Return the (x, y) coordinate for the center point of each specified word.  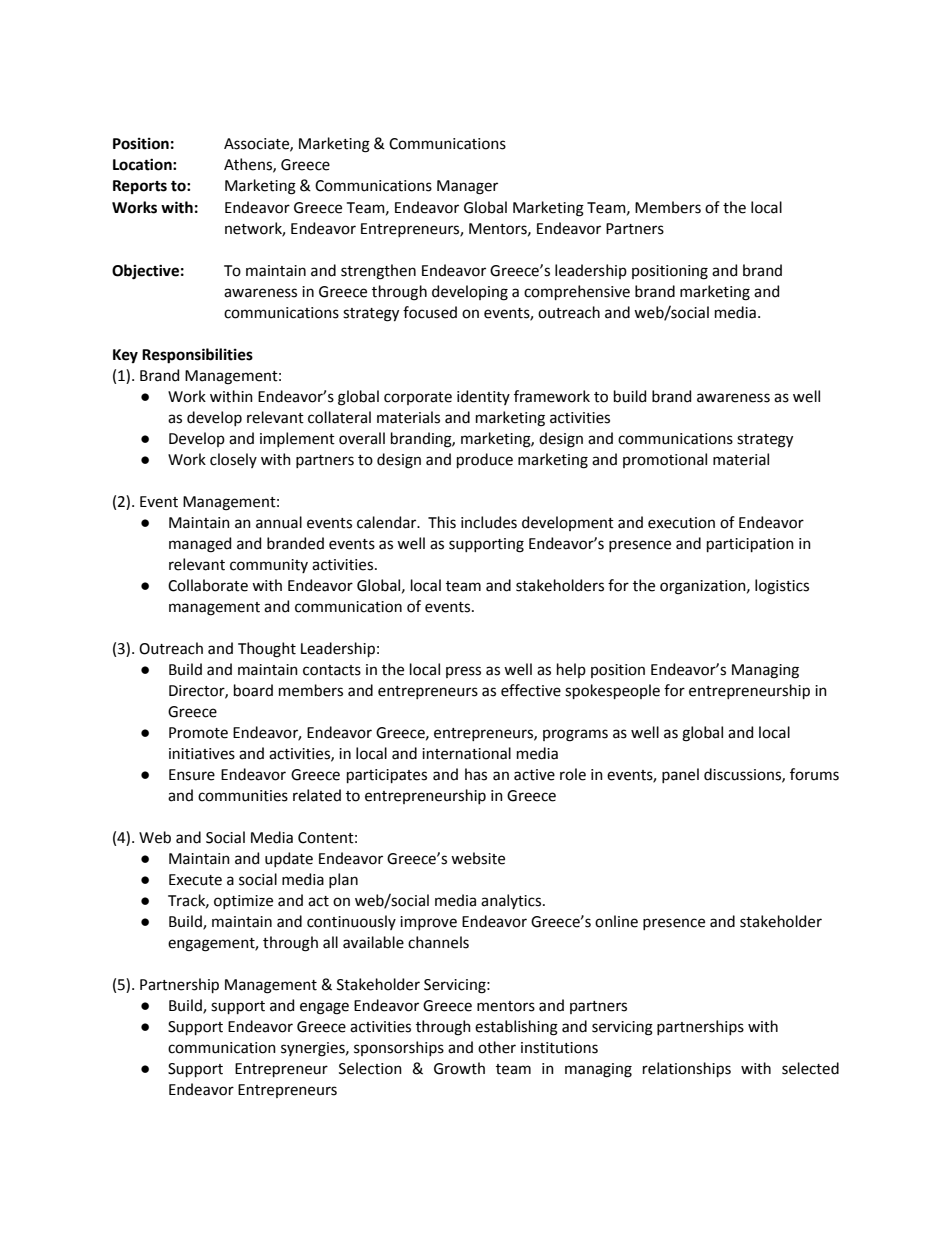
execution (681, 523)
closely (233, 460)
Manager (467, 187)
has (476, 774)
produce (485, 460)
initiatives (202, 754)
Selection (370, 1068)
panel (680, 775)
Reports (140, 187)
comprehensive (577, 292)
